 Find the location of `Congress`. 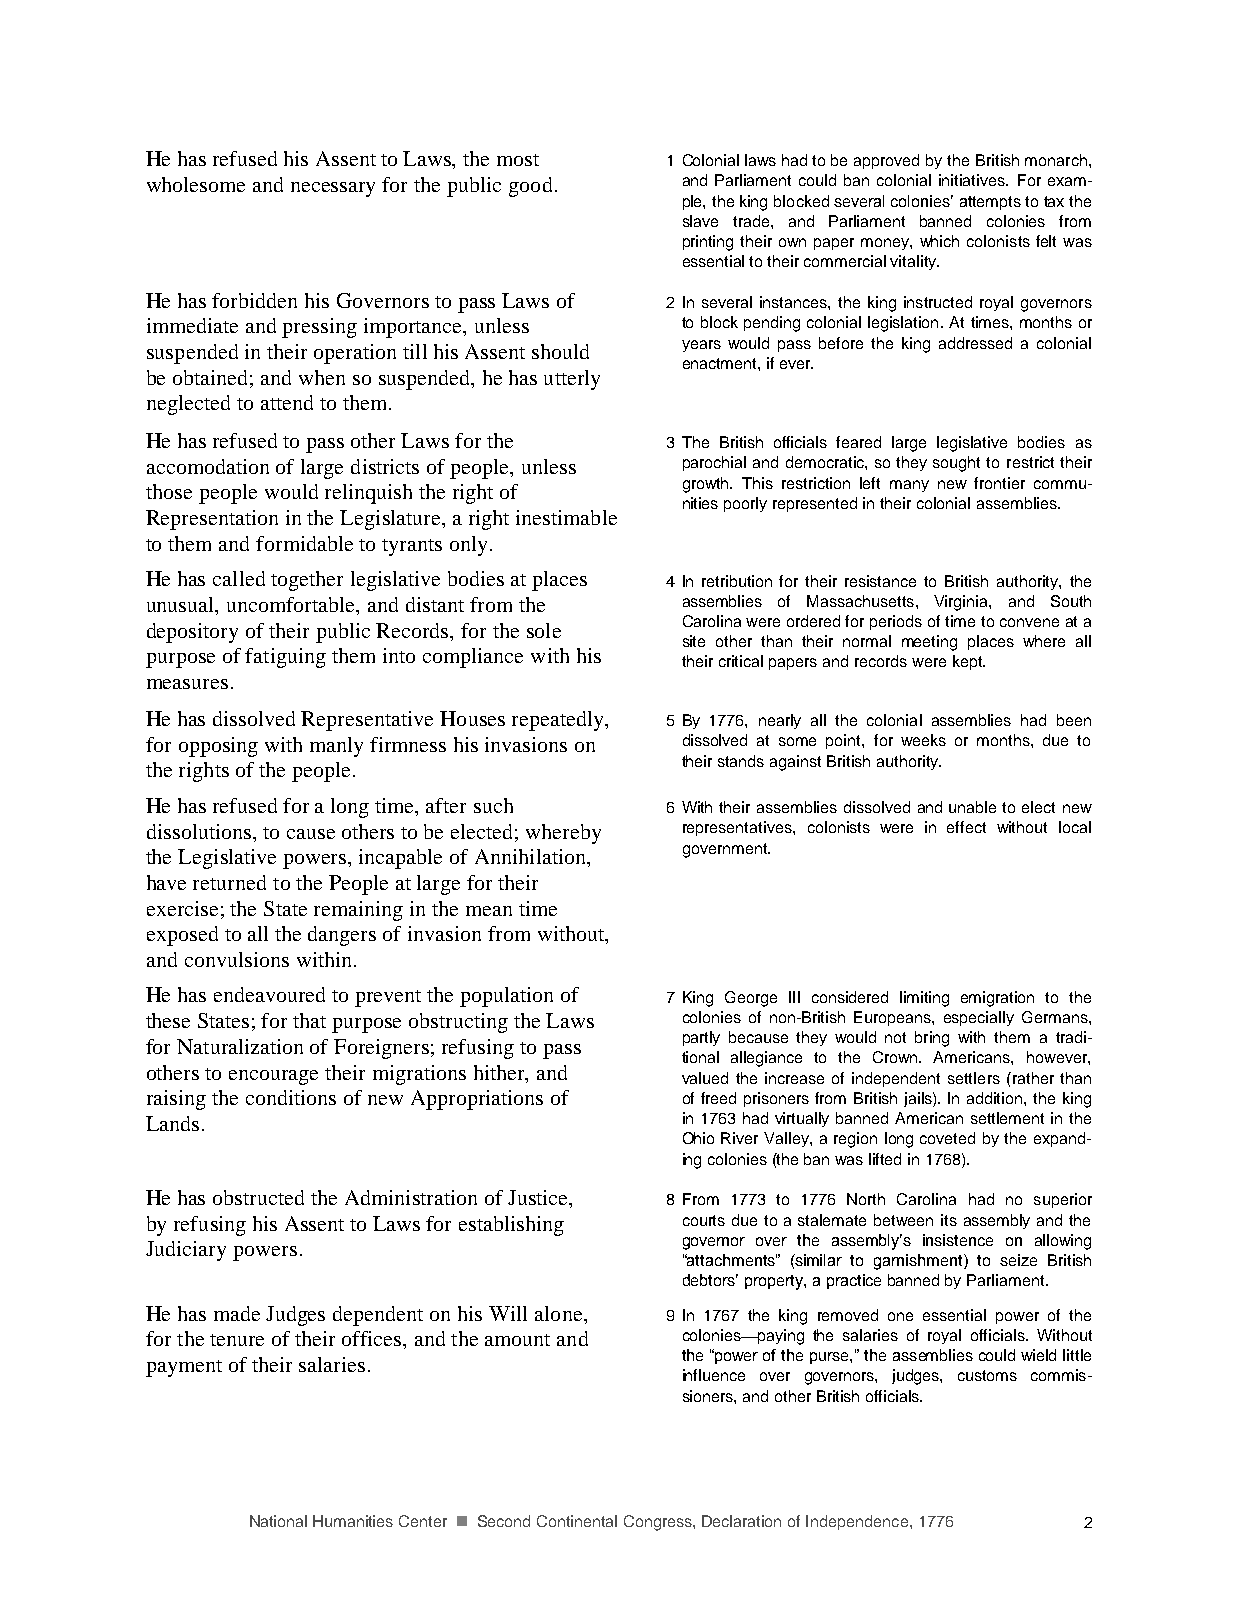

Congress is located at coordinates (659, 1523).
